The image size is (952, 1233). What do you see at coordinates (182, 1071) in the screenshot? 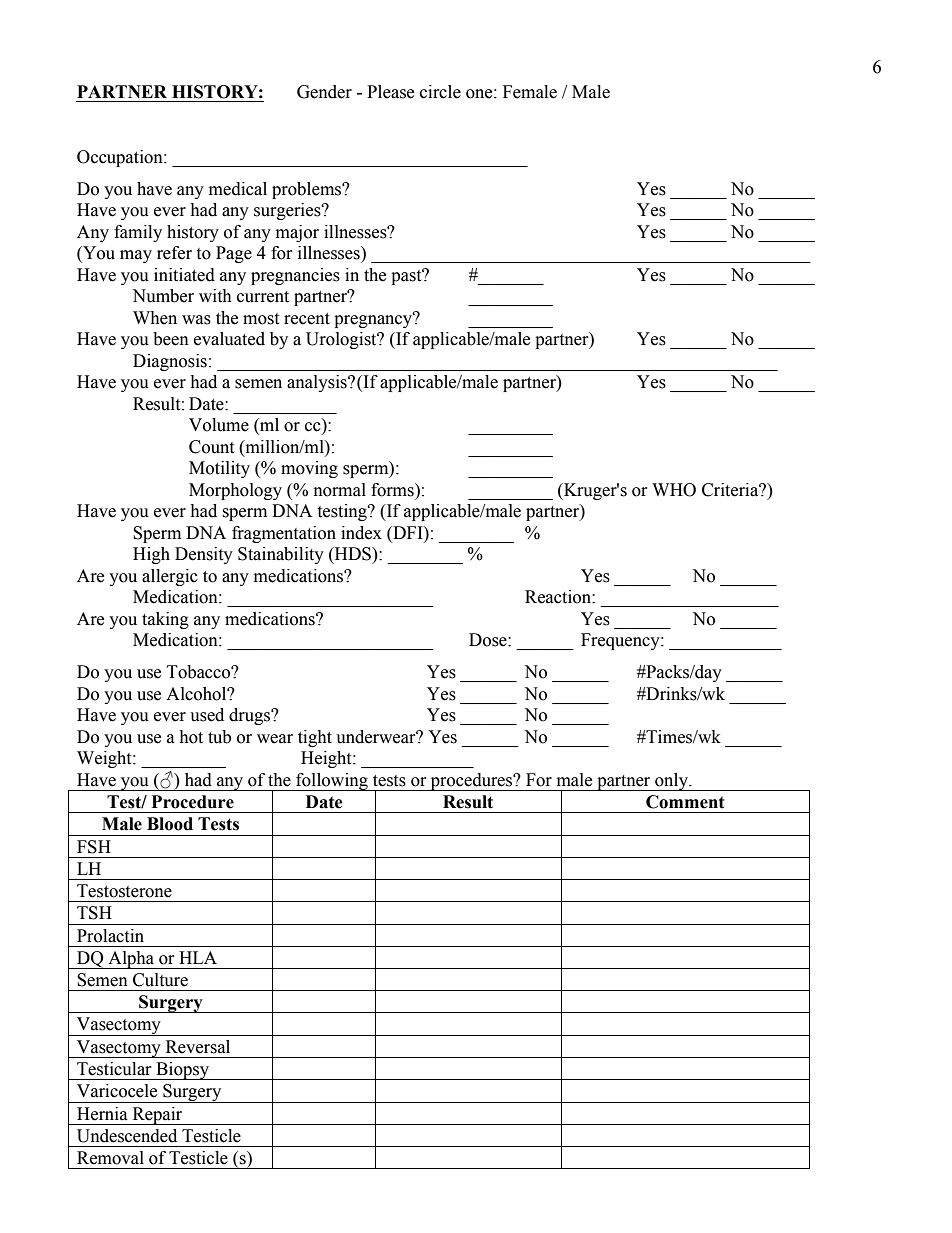
I see `Biopsy` at bounding box center [182, 1071].
